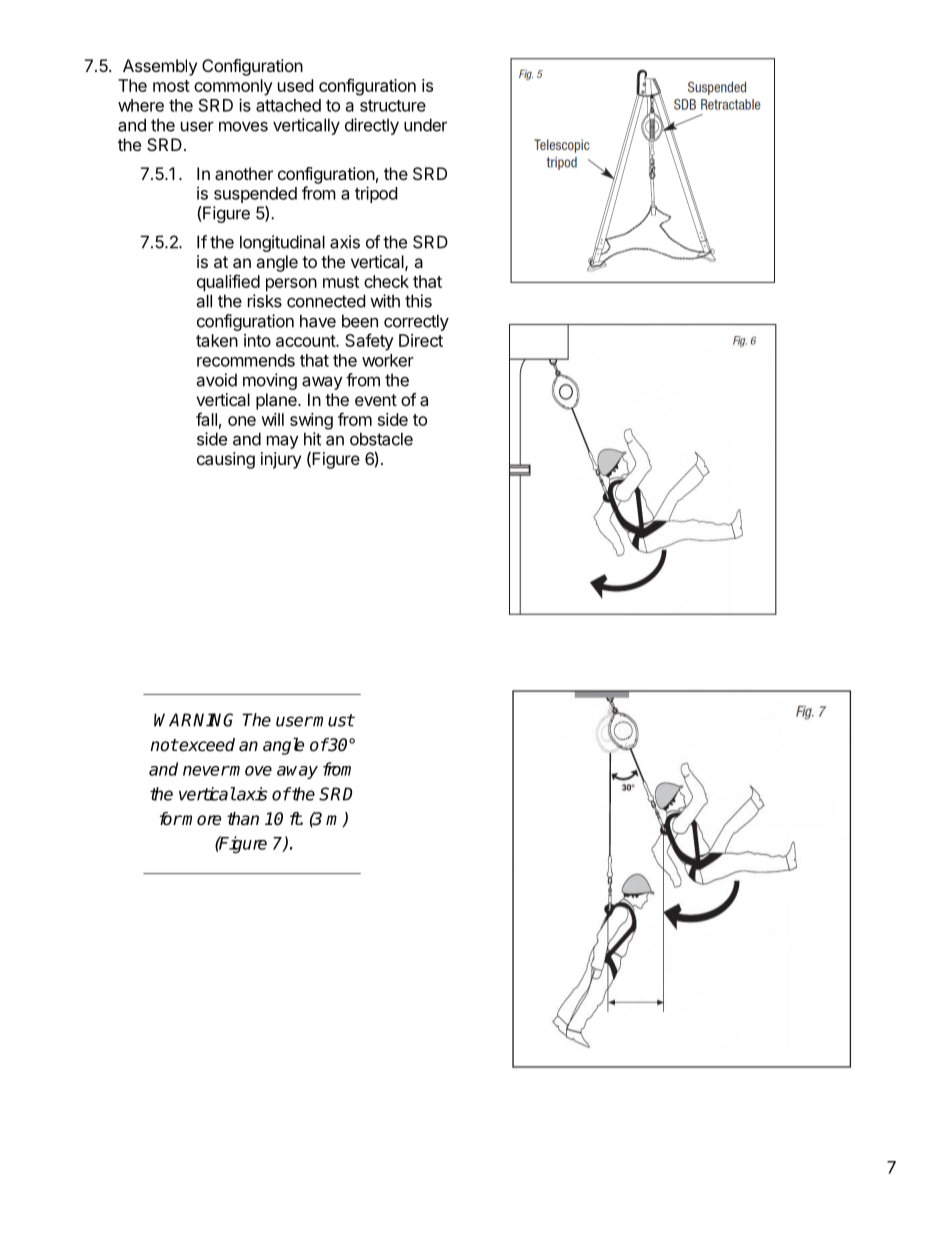  I want to click on may, so click(283, 442).
